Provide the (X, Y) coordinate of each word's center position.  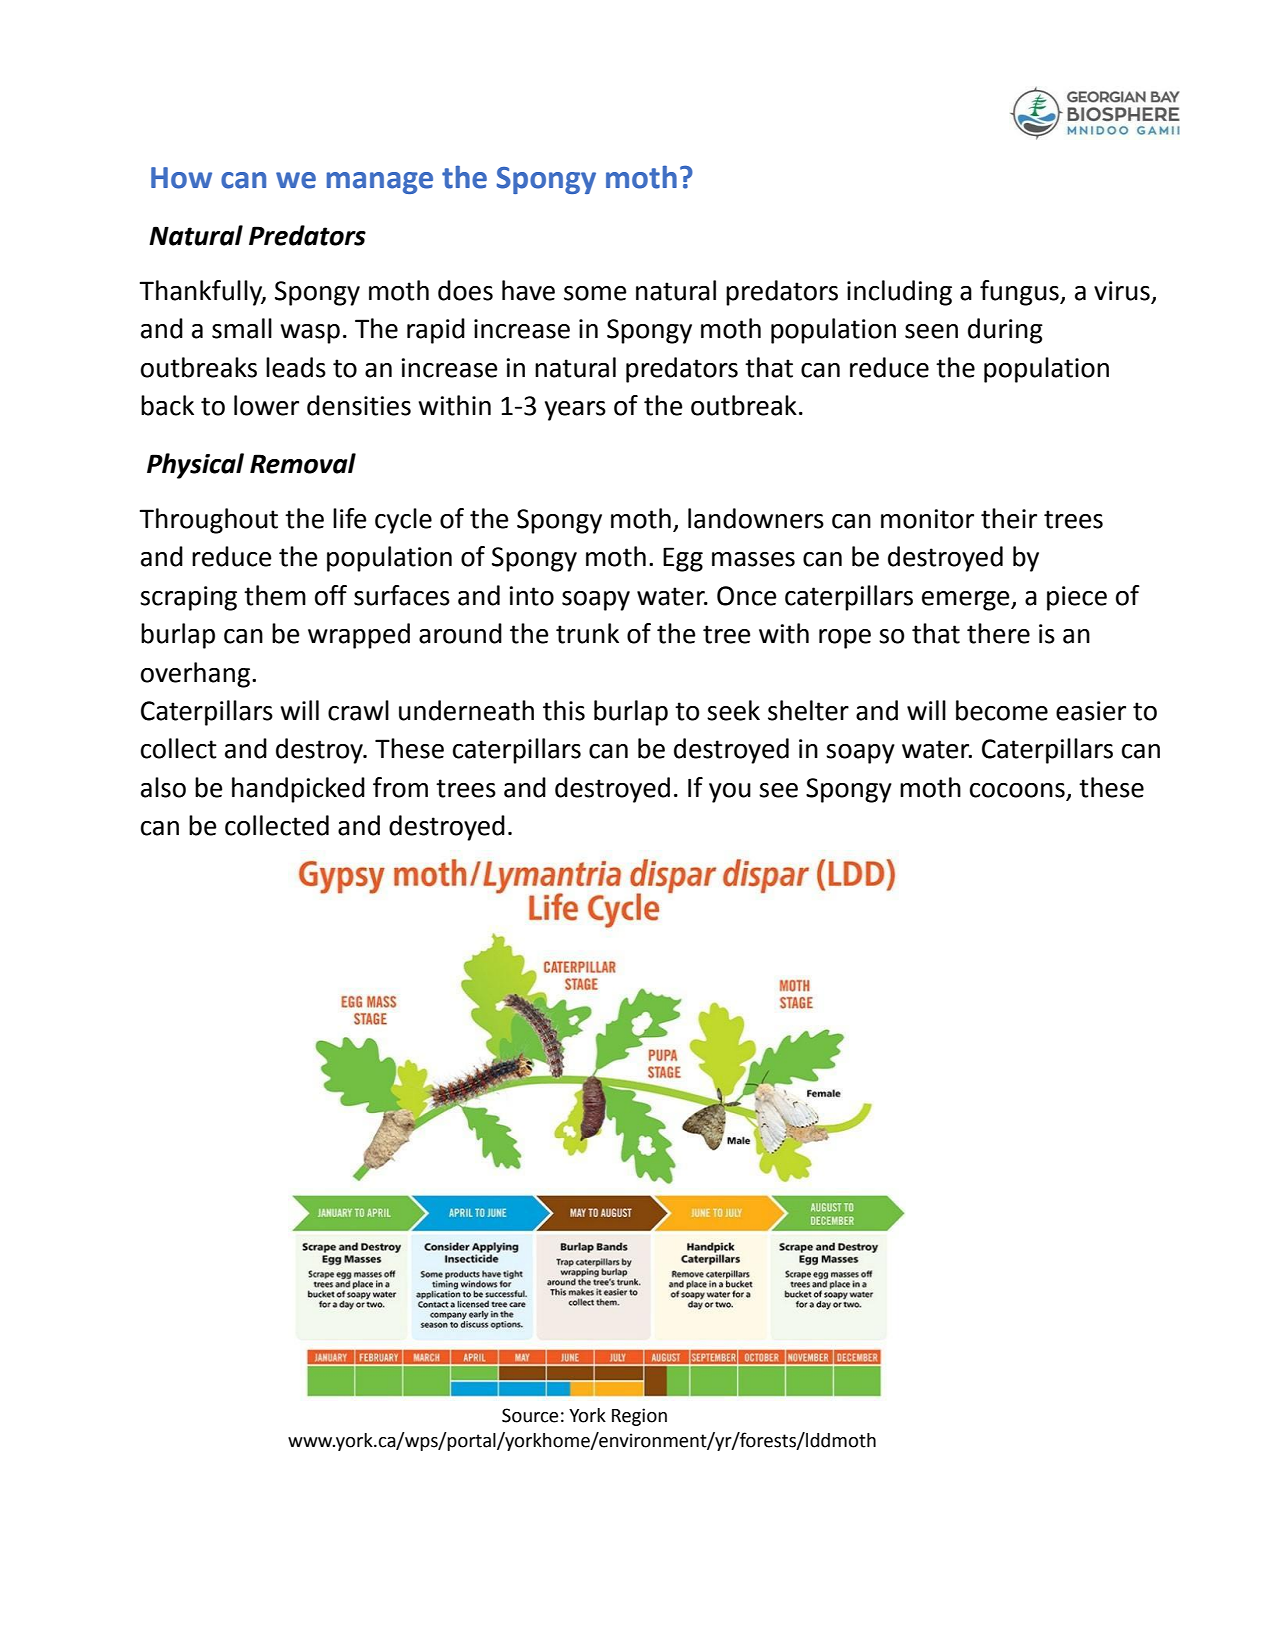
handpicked (298, 790)
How (181, 178)
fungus (1020, 293)
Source (530, 1415)
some (595, 293)
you (730, 793)
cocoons (1017, 790)
